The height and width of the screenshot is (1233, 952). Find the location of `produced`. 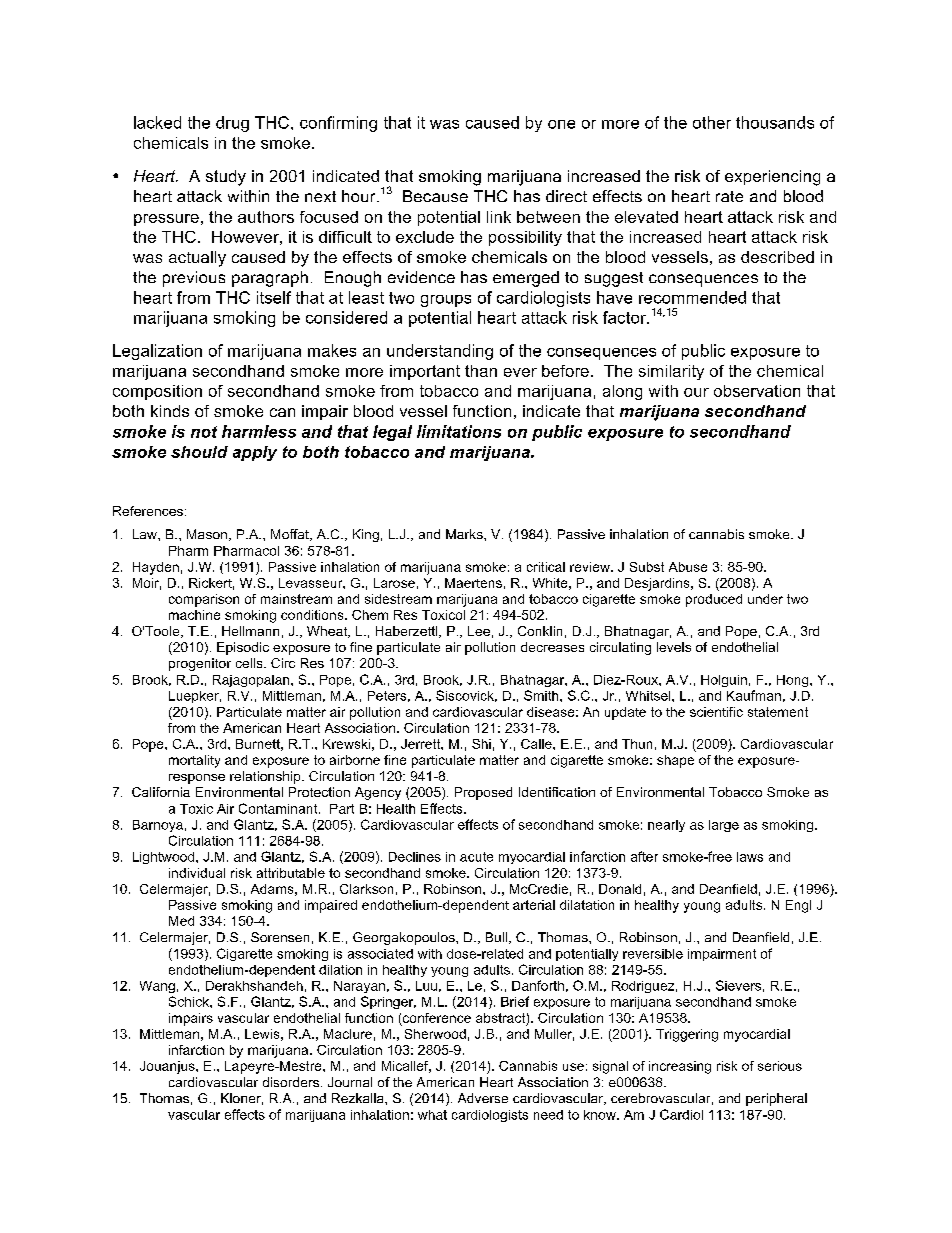

produced is located at coordinates (714, 600).
